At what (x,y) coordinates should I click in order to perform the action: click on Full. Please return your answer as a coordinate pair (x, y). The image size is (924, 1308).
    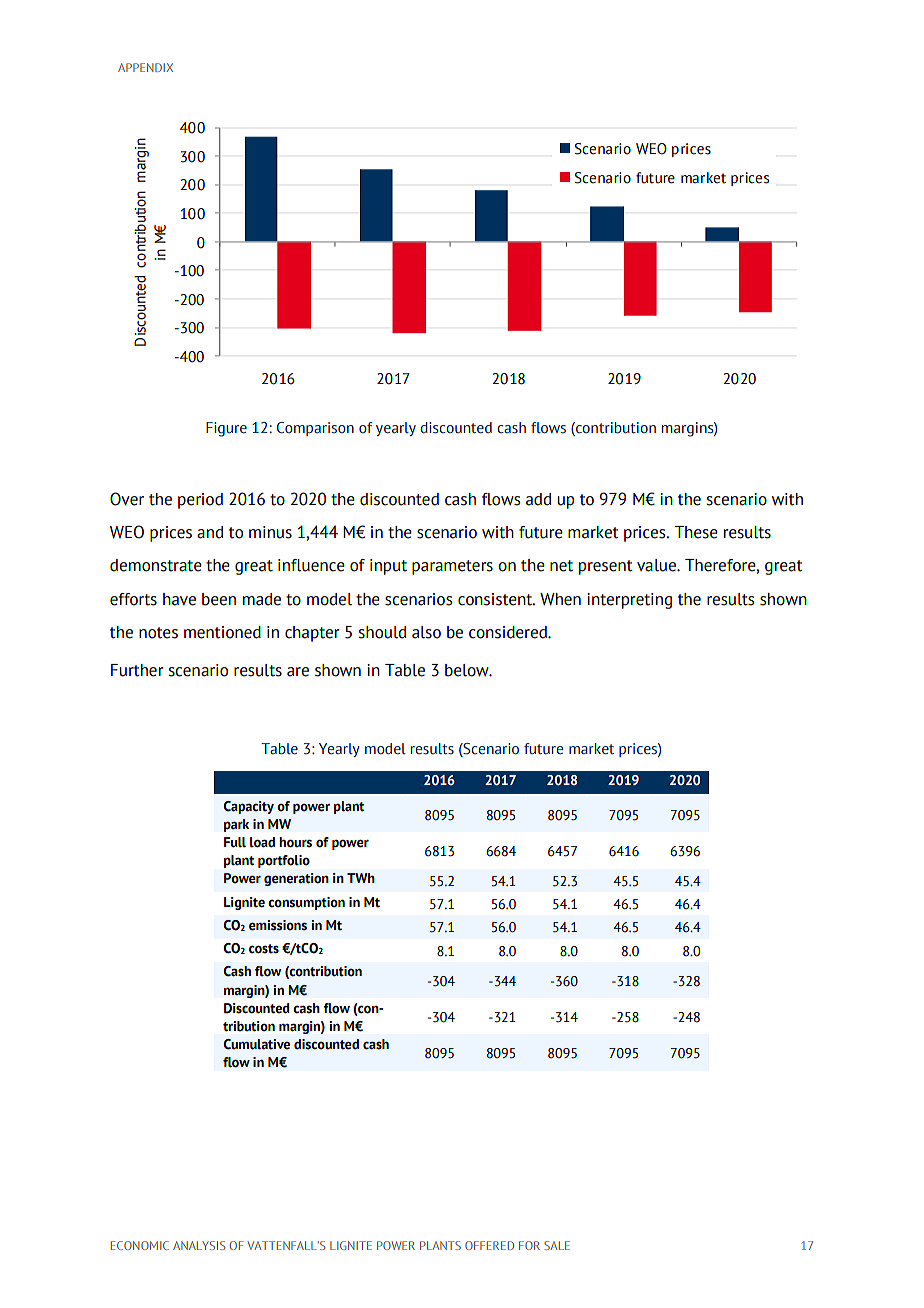
    Looking at the image, I should click on (235, 842).
